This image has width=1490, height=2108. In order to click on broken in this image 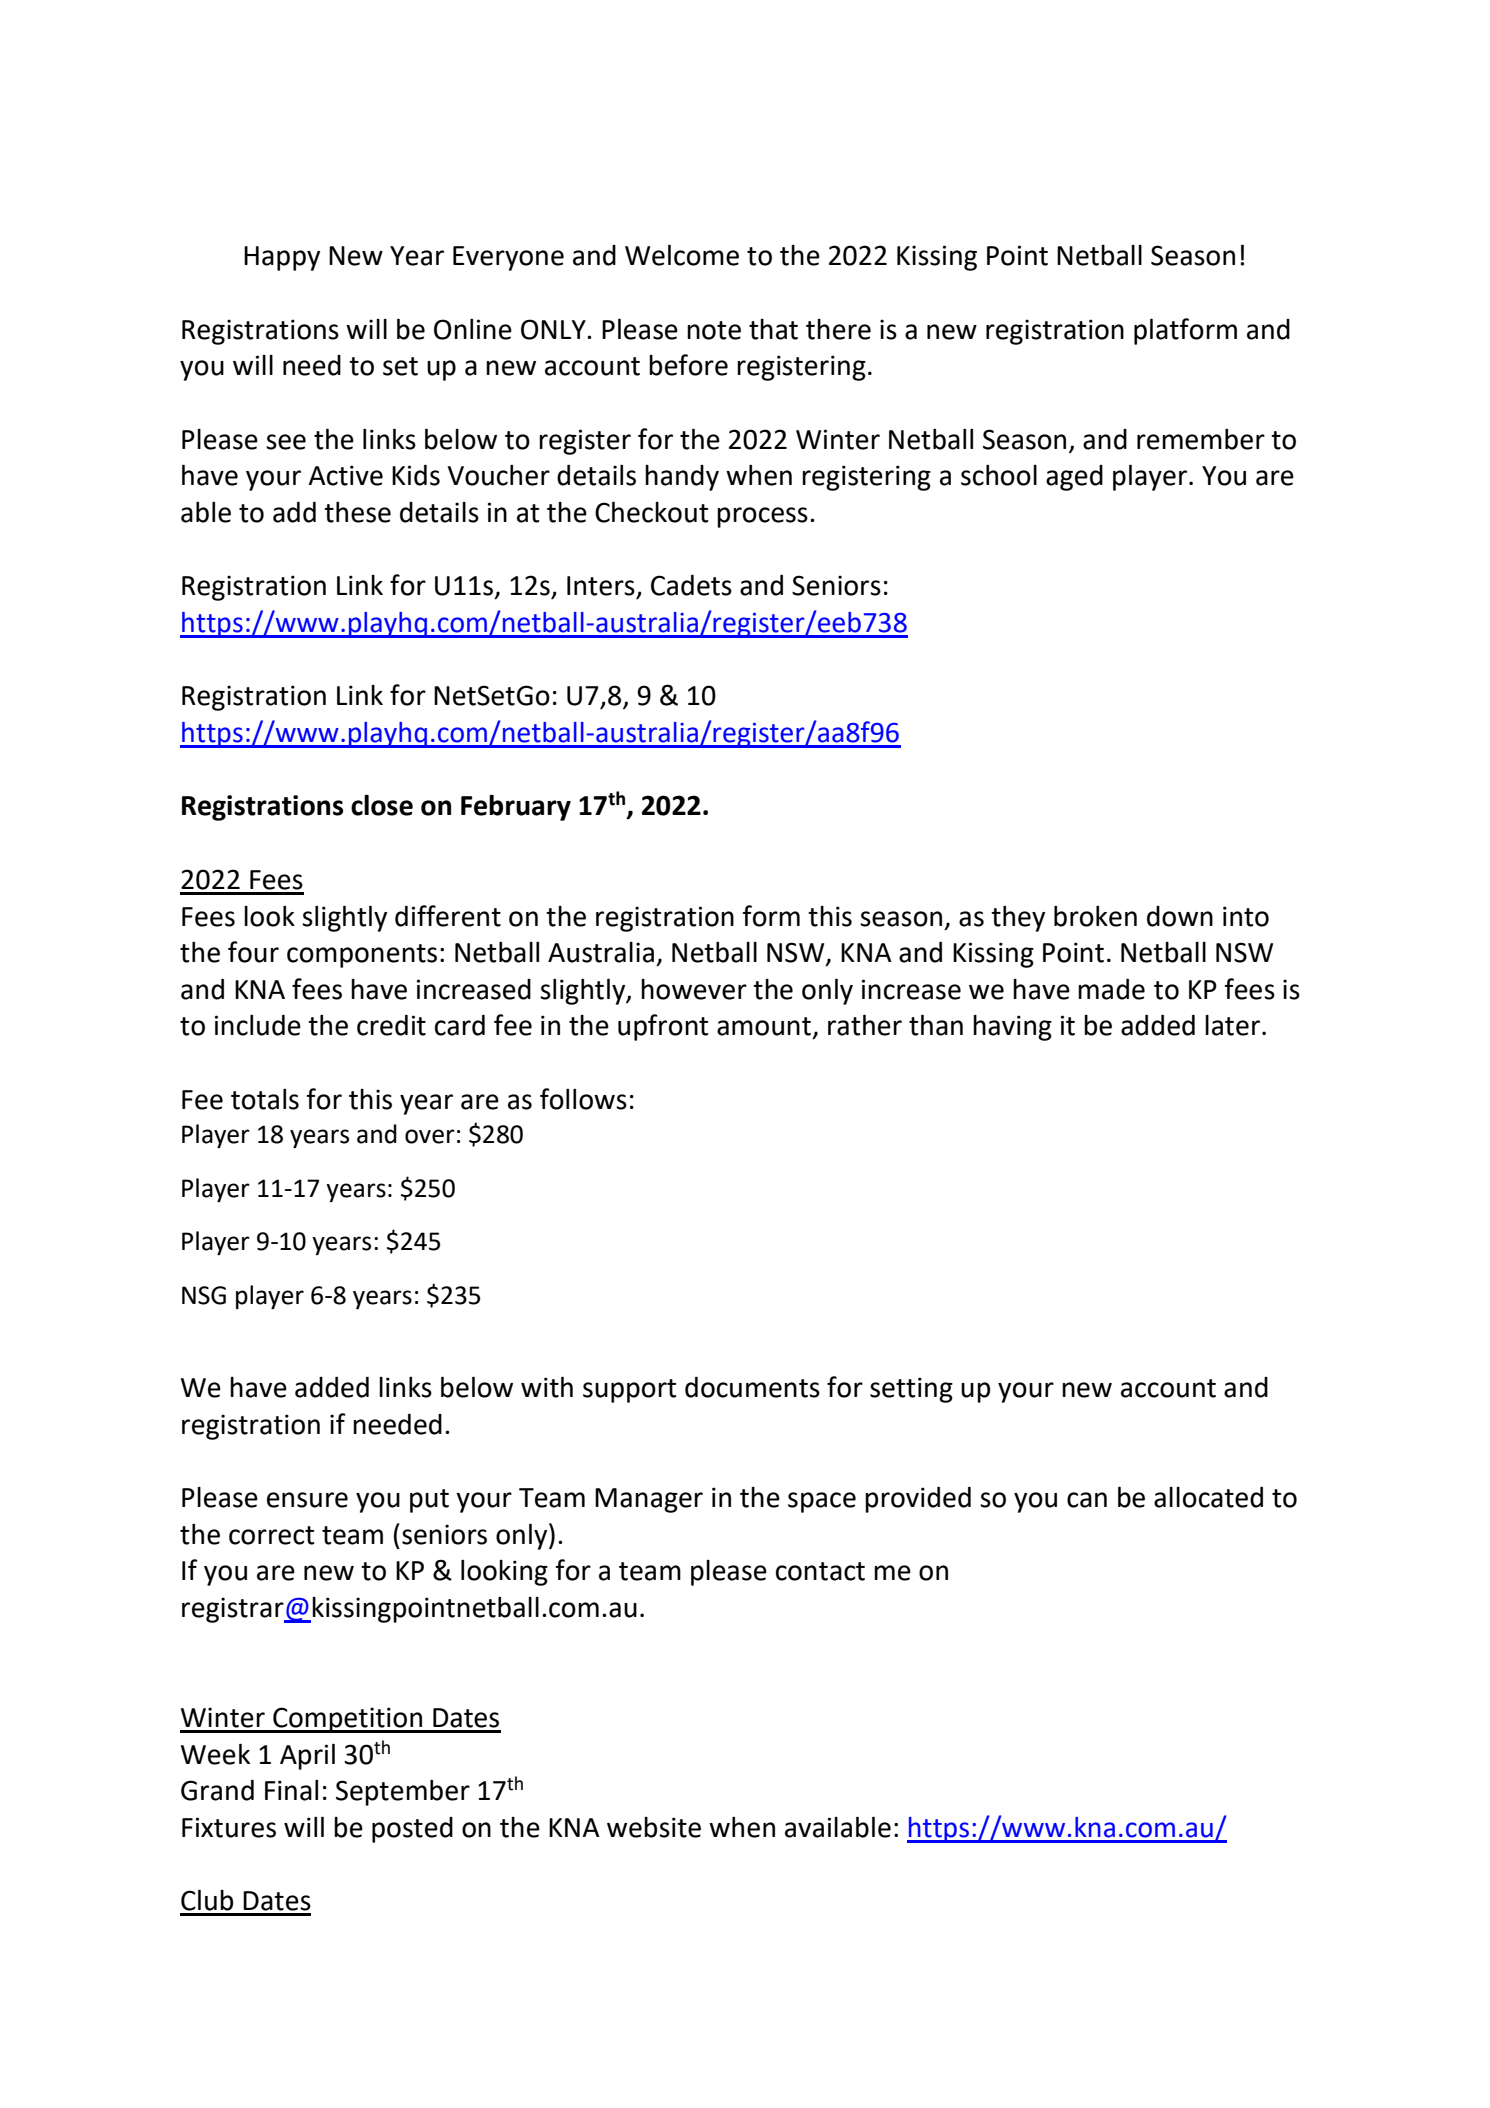, I will do `click(1095, 916)`.
